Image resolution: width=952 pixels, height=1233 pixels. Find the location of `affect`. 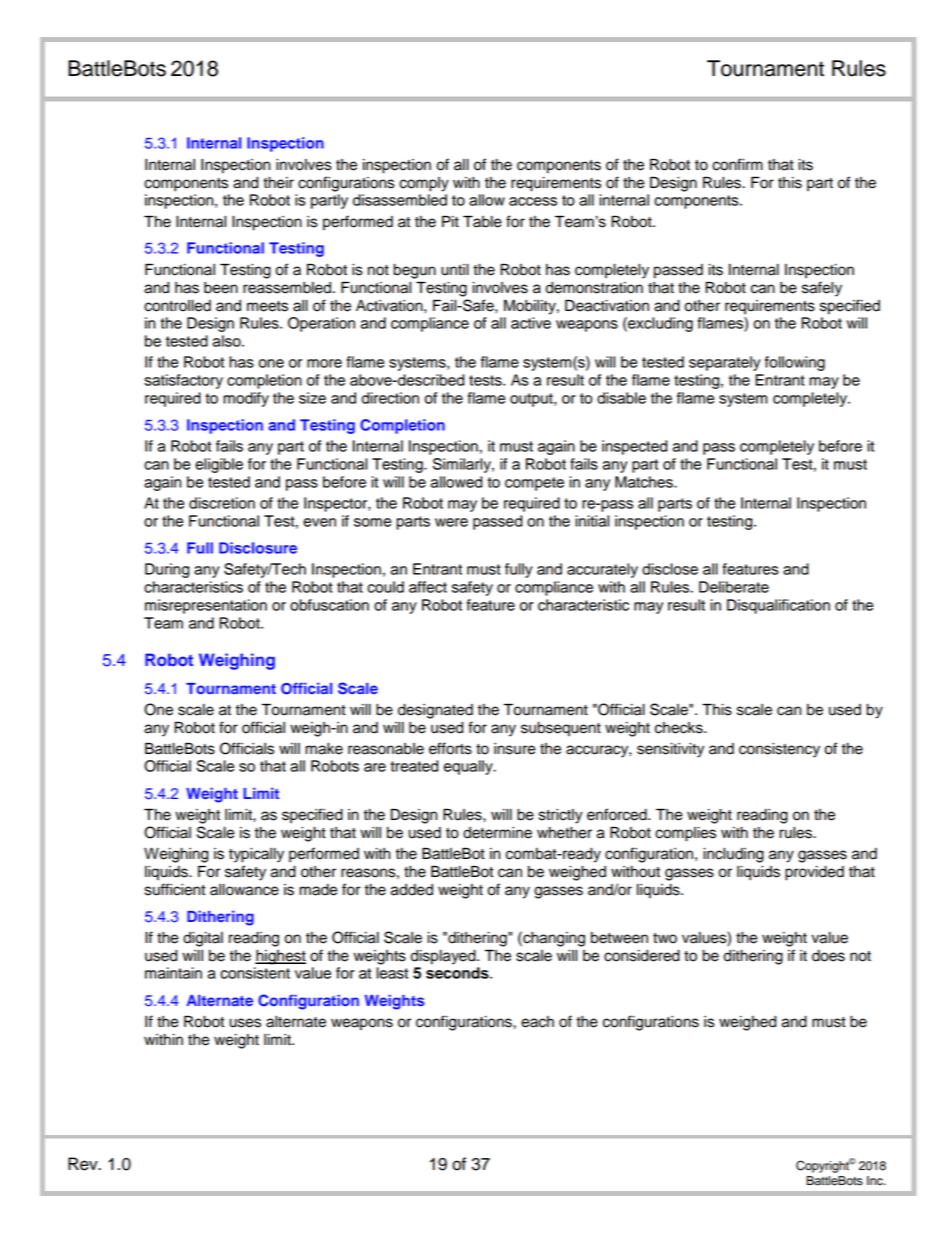

affect is located at coordinates (428, 587).
